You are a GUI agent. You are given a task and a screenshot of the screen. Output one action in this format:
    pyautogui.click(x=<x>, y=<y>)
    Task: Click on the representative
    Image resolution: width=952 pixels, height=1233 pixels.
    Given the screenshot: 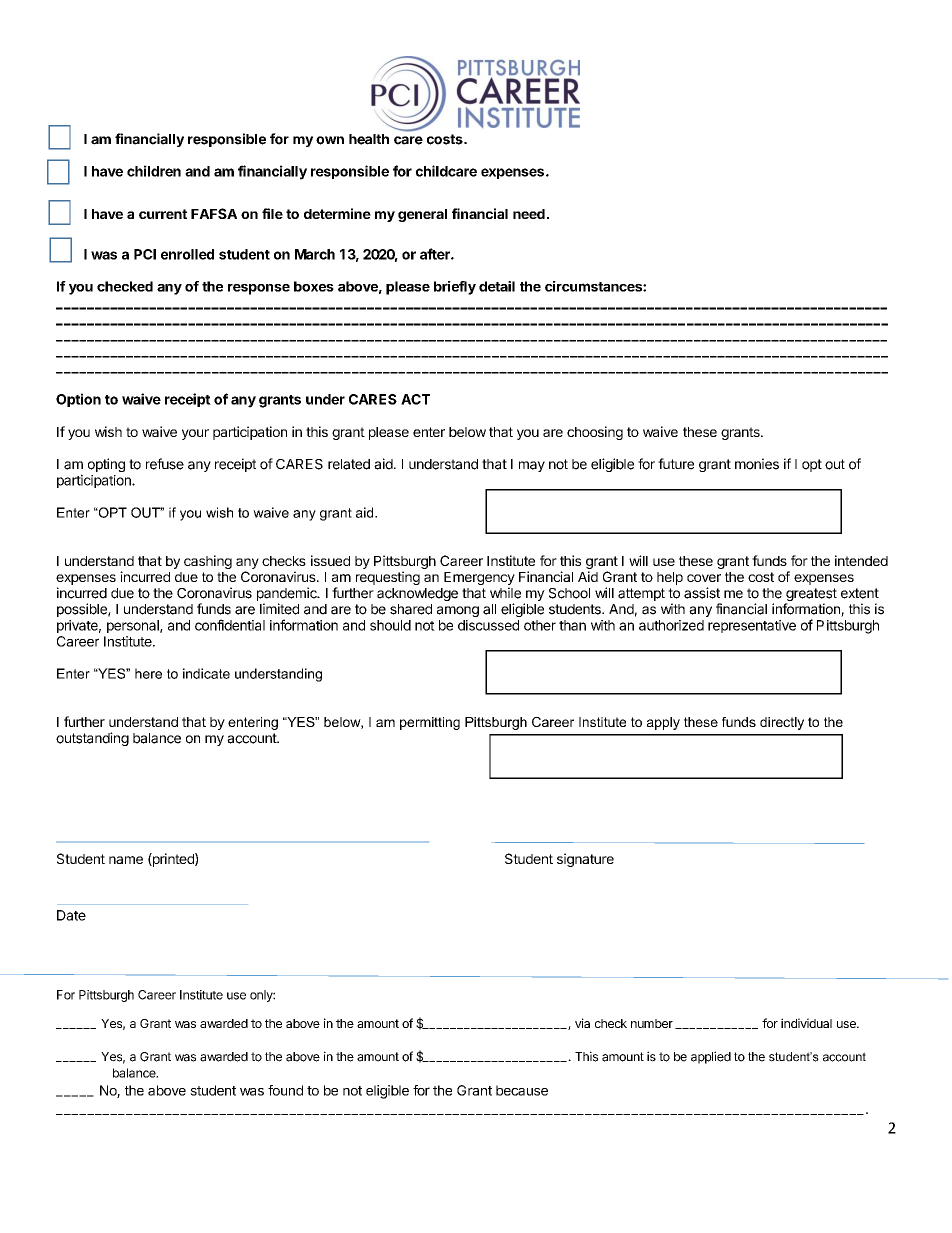 What is the action you would take?
    pyautogui.click(x=752, y=626)
